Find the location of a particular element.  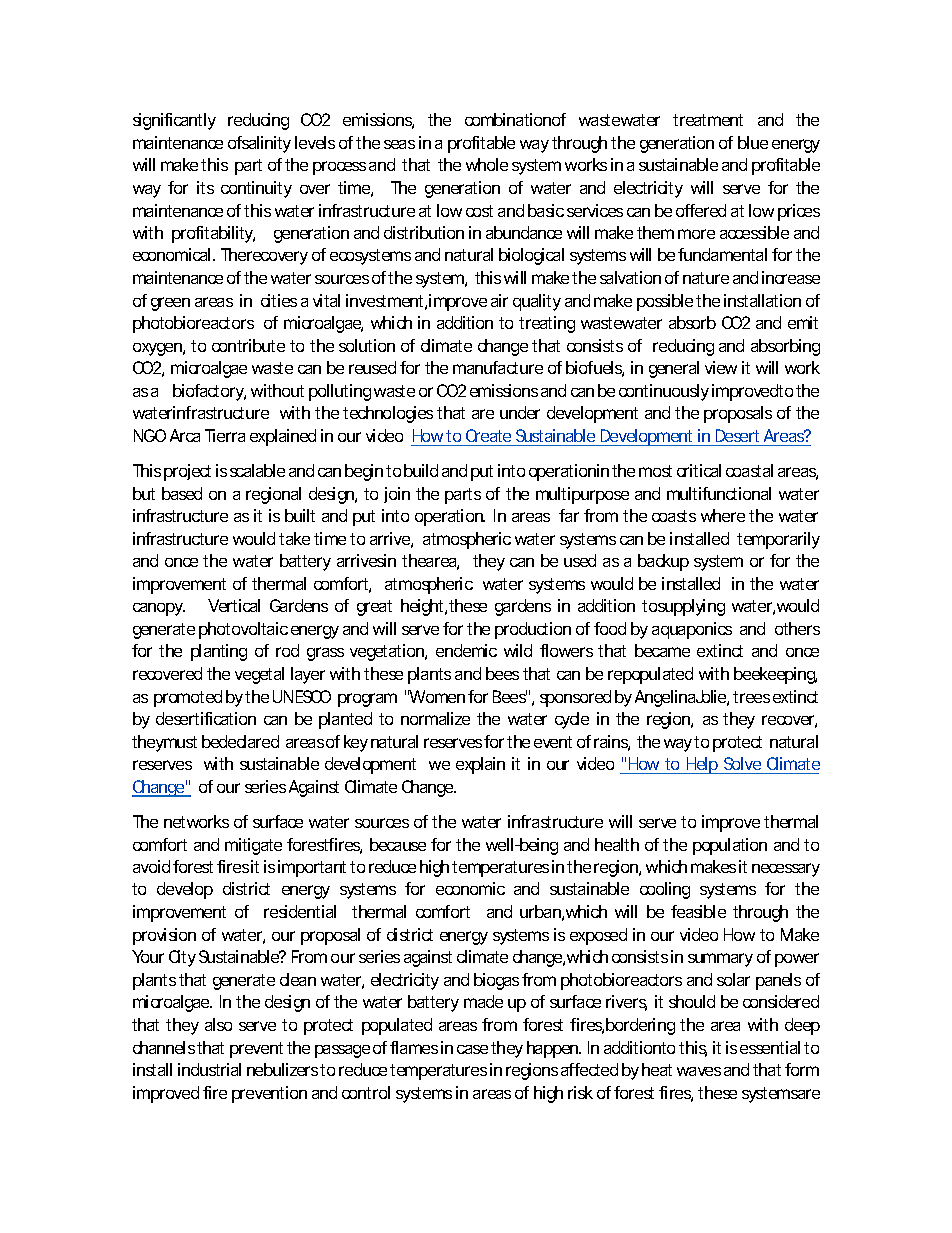

aquaponics is located at coordinates (692, 630).
